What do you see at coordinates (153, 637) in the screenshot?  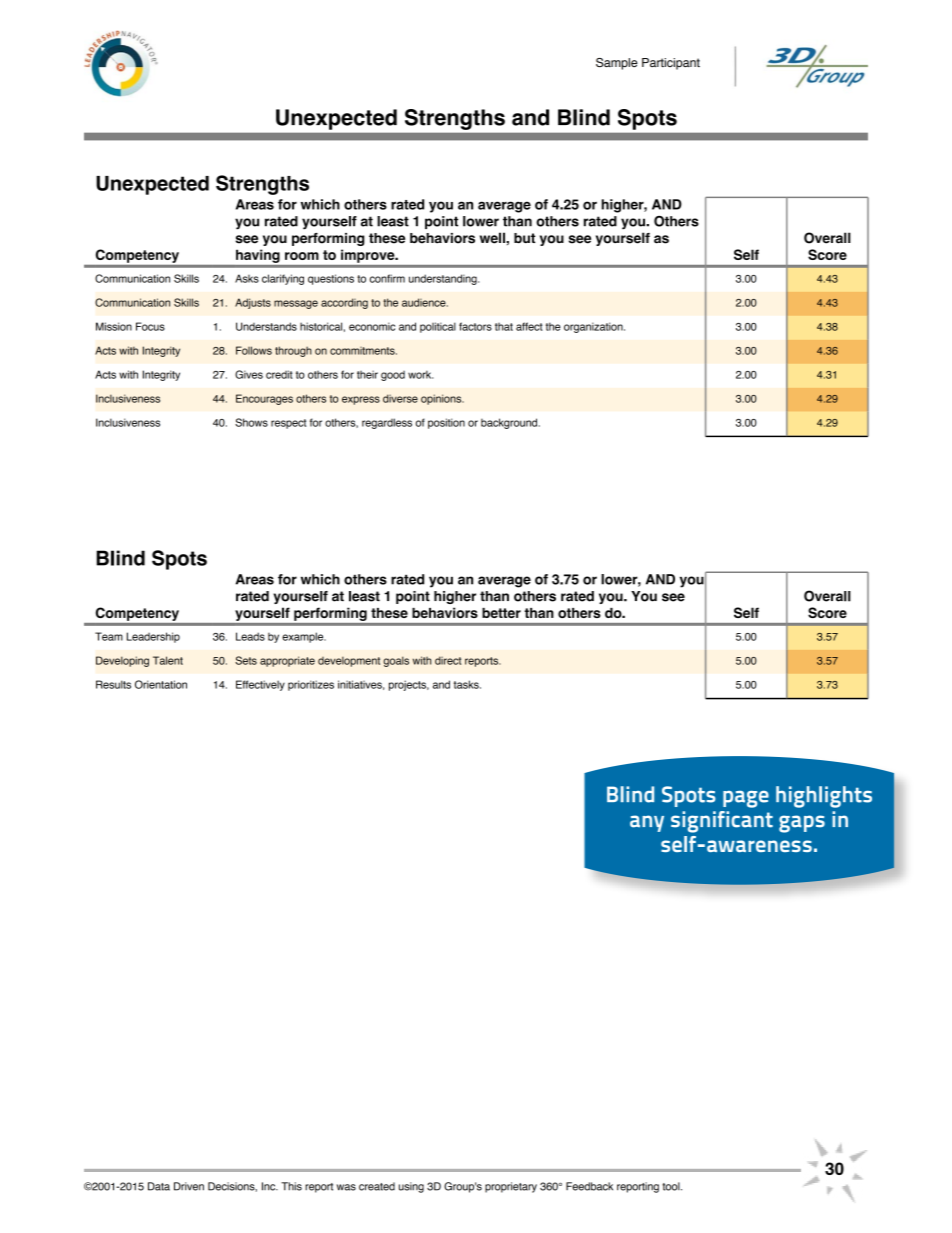 I see `Leadership` at bounding box center [153, 637].
